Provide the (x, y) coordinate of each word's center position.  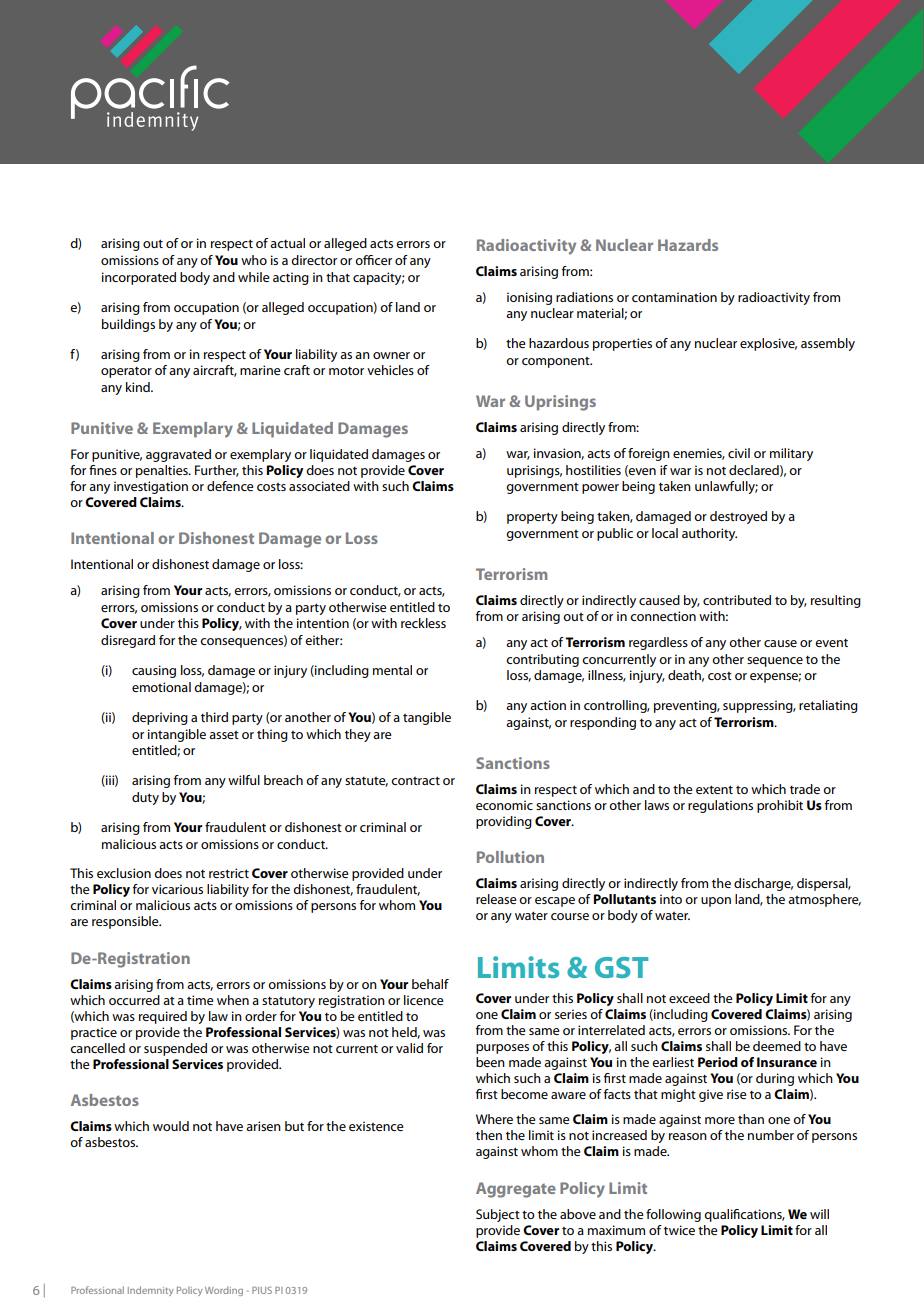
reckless (423, 623)
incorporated (139, 278)
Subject (498, 1215)
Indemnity (151, 1291)
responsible (126, 922)
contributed (737, 600)
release (496, 899)
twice (679, 1230)
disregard (128, 641)
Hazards (688, 245)
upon (716, 902)
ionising (529, 298)
